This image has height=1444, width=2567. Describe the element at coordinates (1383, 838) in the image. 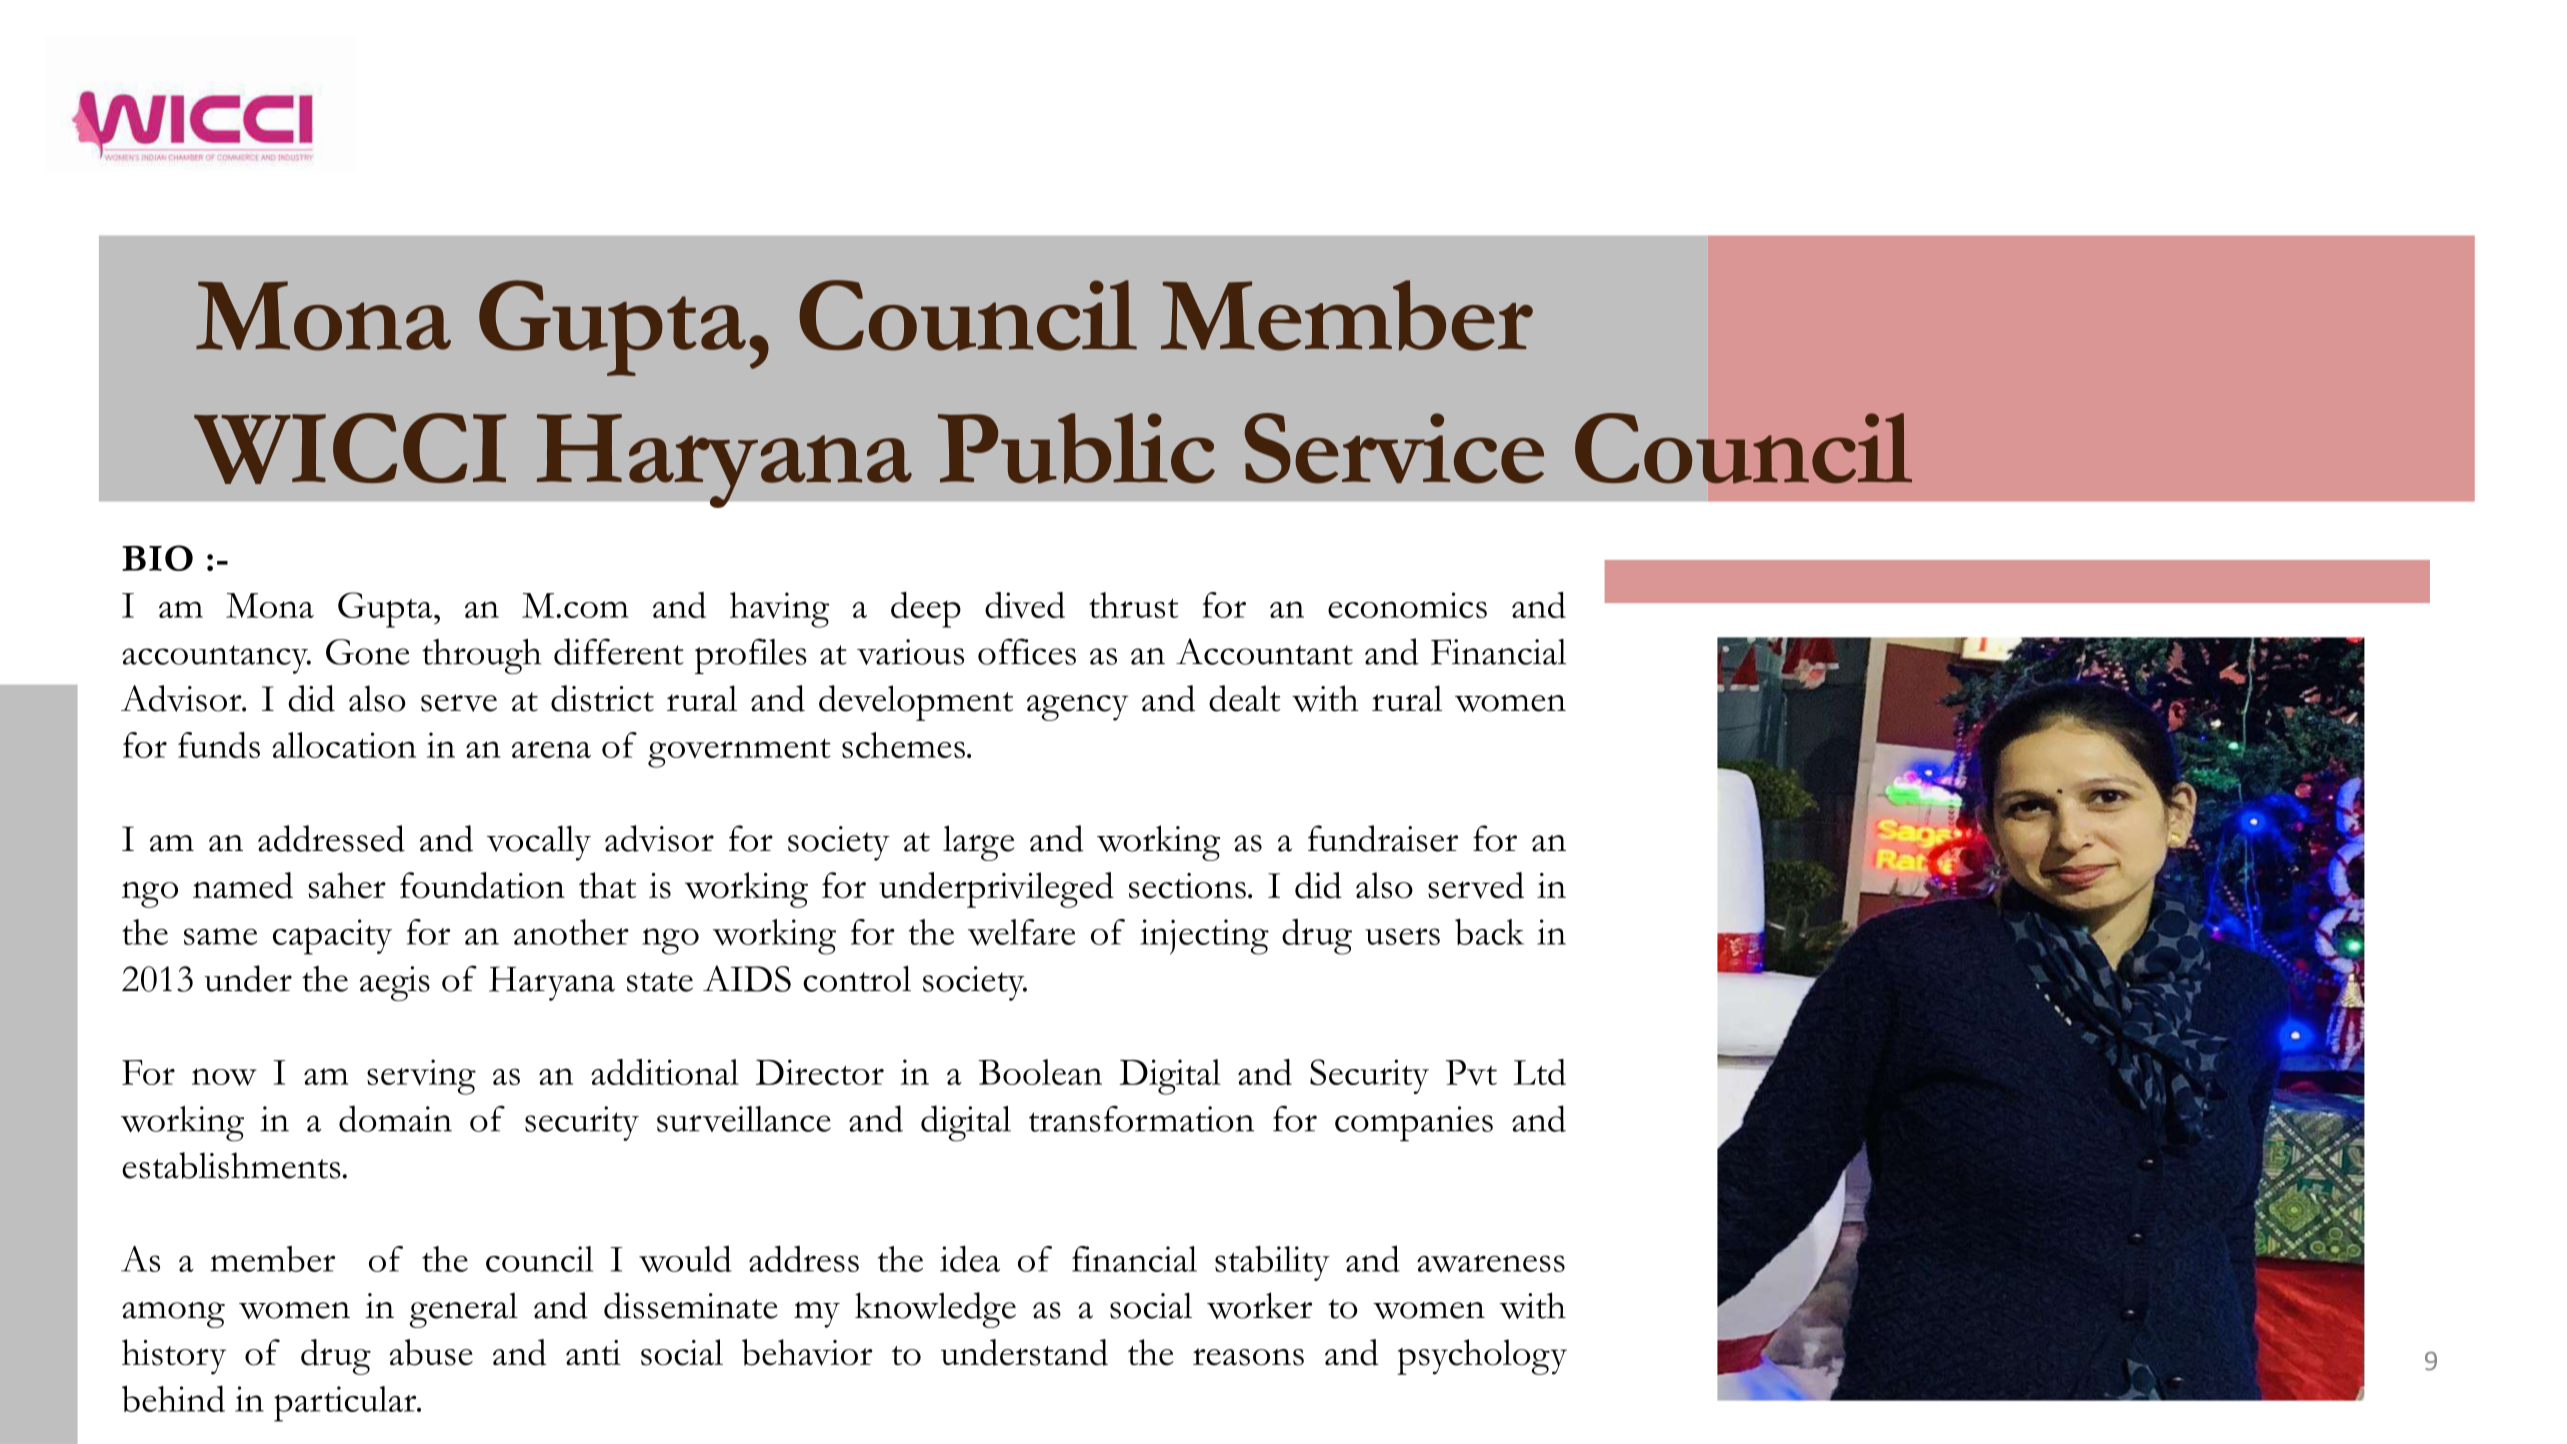

I see `fundraiser` at that location.
